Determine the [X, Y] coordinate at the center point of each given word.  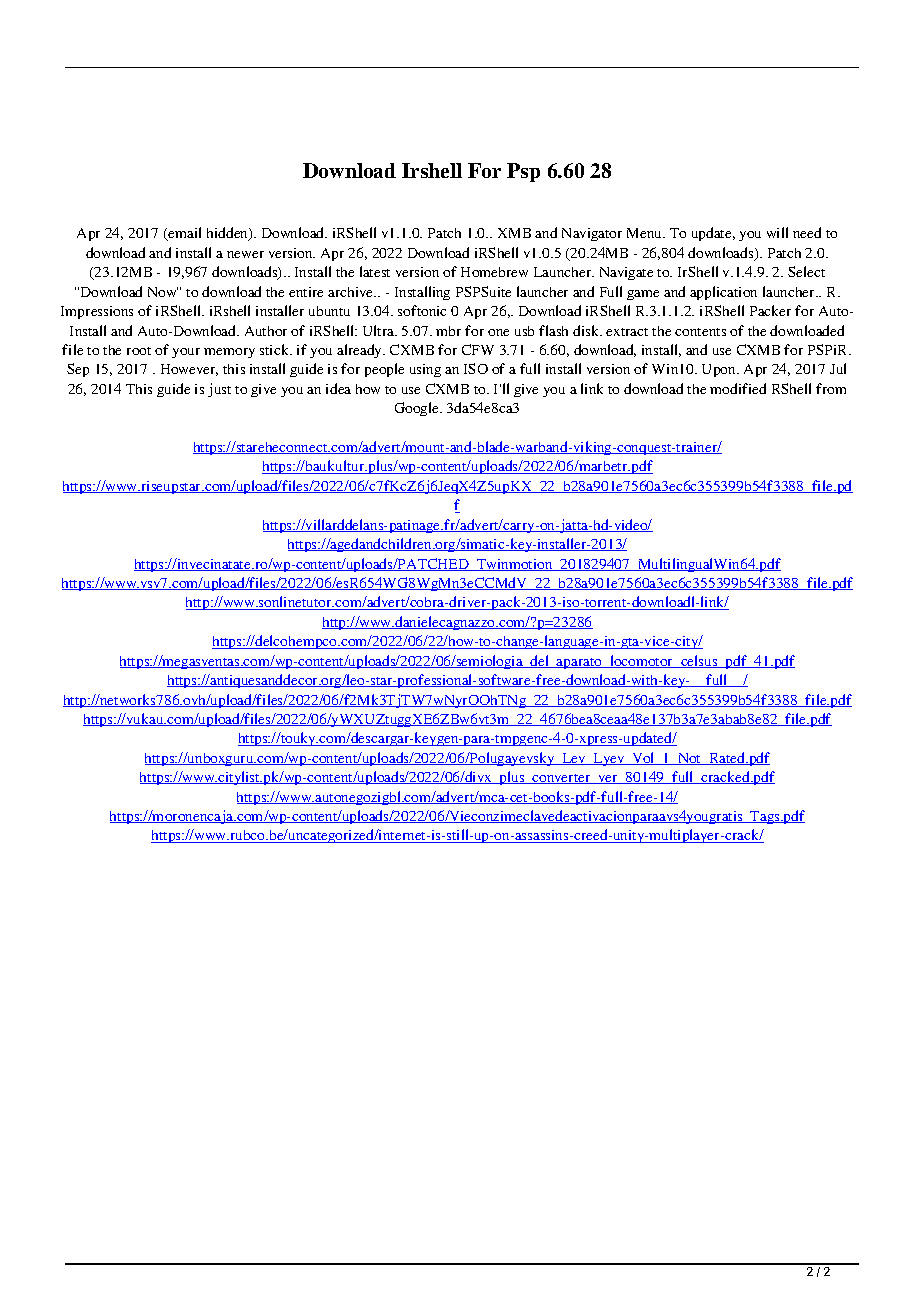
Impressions [97, 312]
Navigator [592, 234]
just [219, 390]
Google [418, 409]
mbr [448, 331]
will [777, 232]
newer [245, 254]
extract [627, 332]
